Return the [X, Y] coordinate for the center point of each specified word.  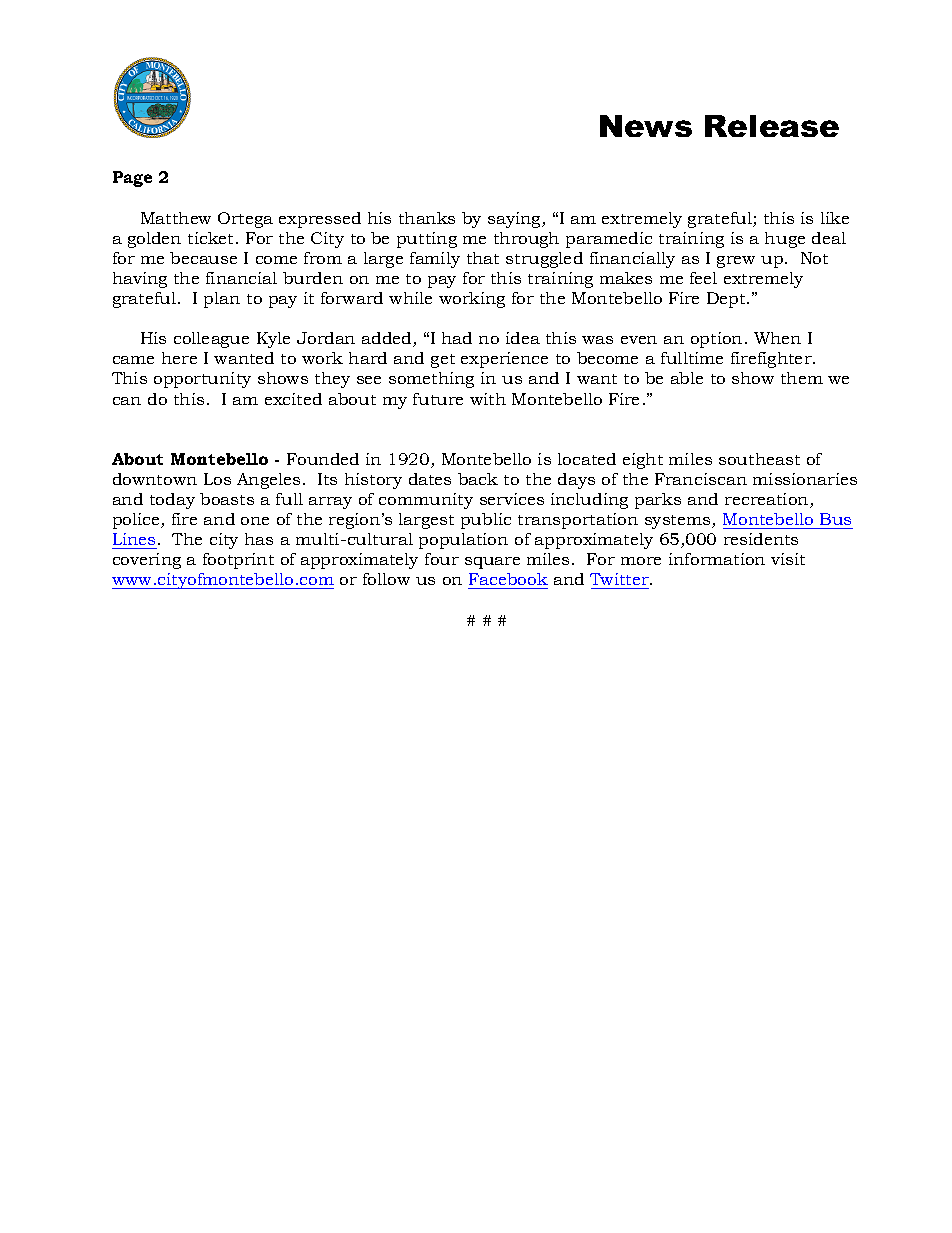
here [179, 358]
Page [132, 179]
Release [772, 126]
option [716, 340]
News [646, 126]
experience [504, 360]
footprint [238, 561]
